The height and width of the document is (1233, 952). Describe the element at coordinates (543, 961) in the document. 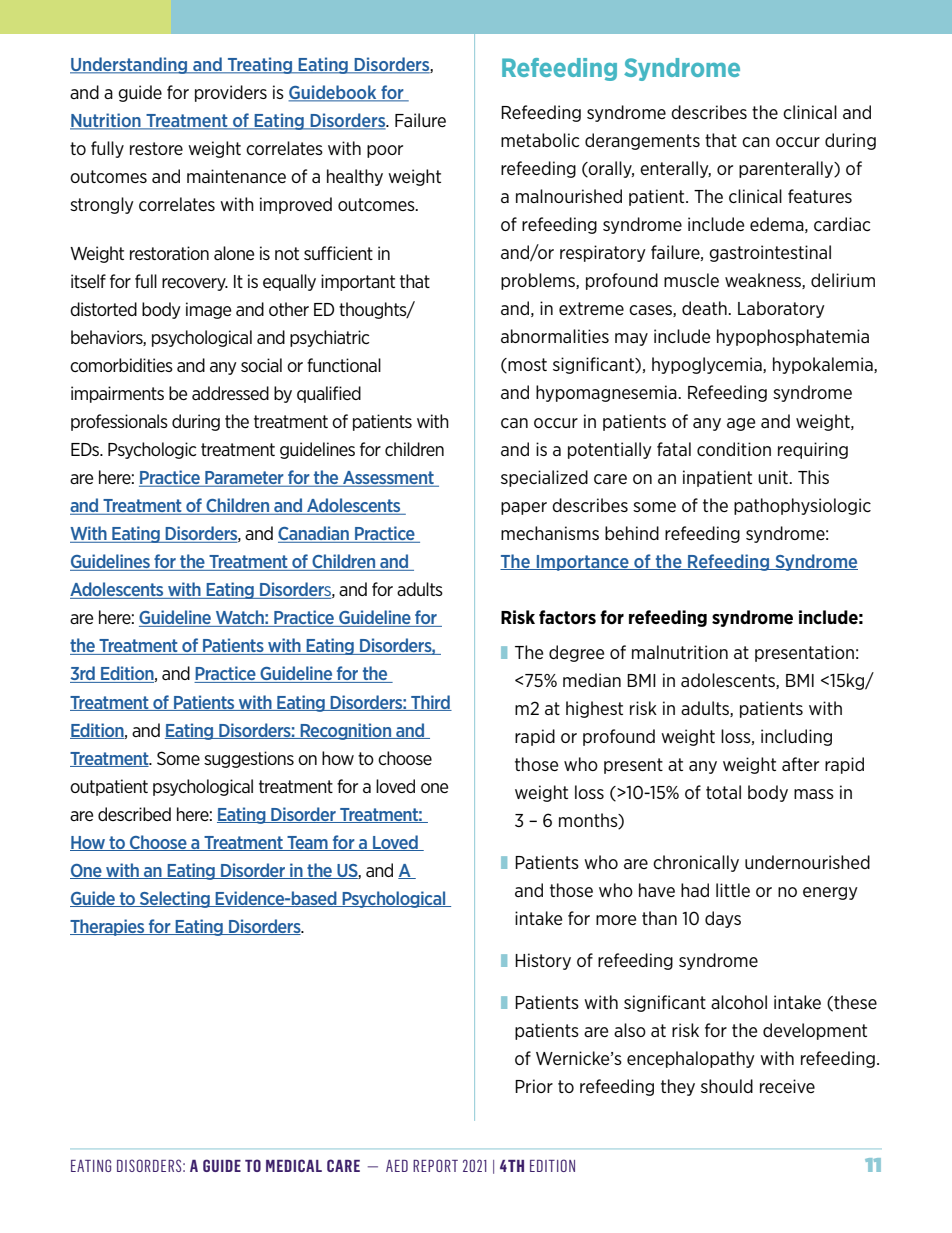

I see `History` at that location.
